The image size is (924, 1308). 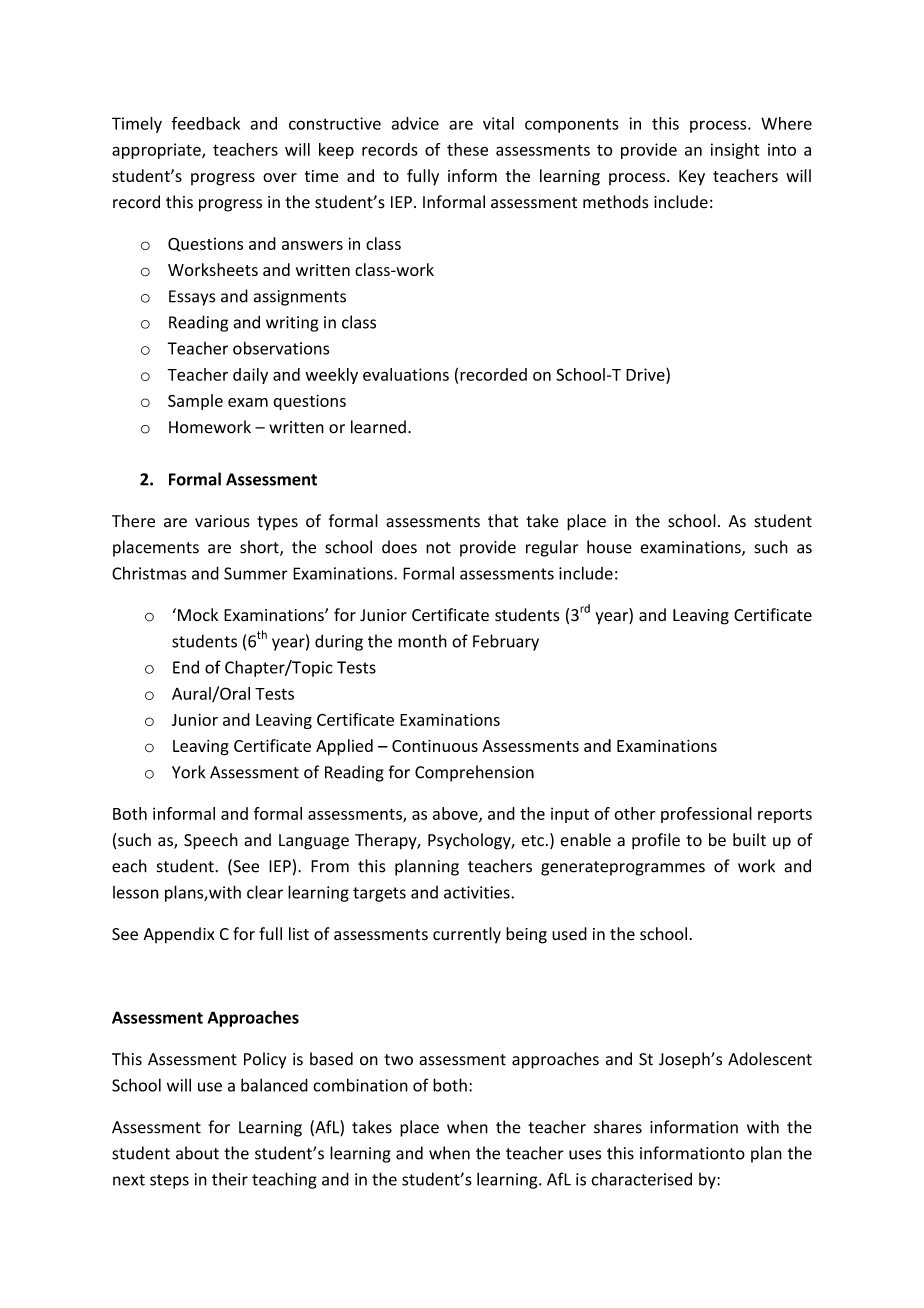 What do you see at coordinates (706, 815) in the screenshot?
I see `professional` at bounding box center [706, 815].
